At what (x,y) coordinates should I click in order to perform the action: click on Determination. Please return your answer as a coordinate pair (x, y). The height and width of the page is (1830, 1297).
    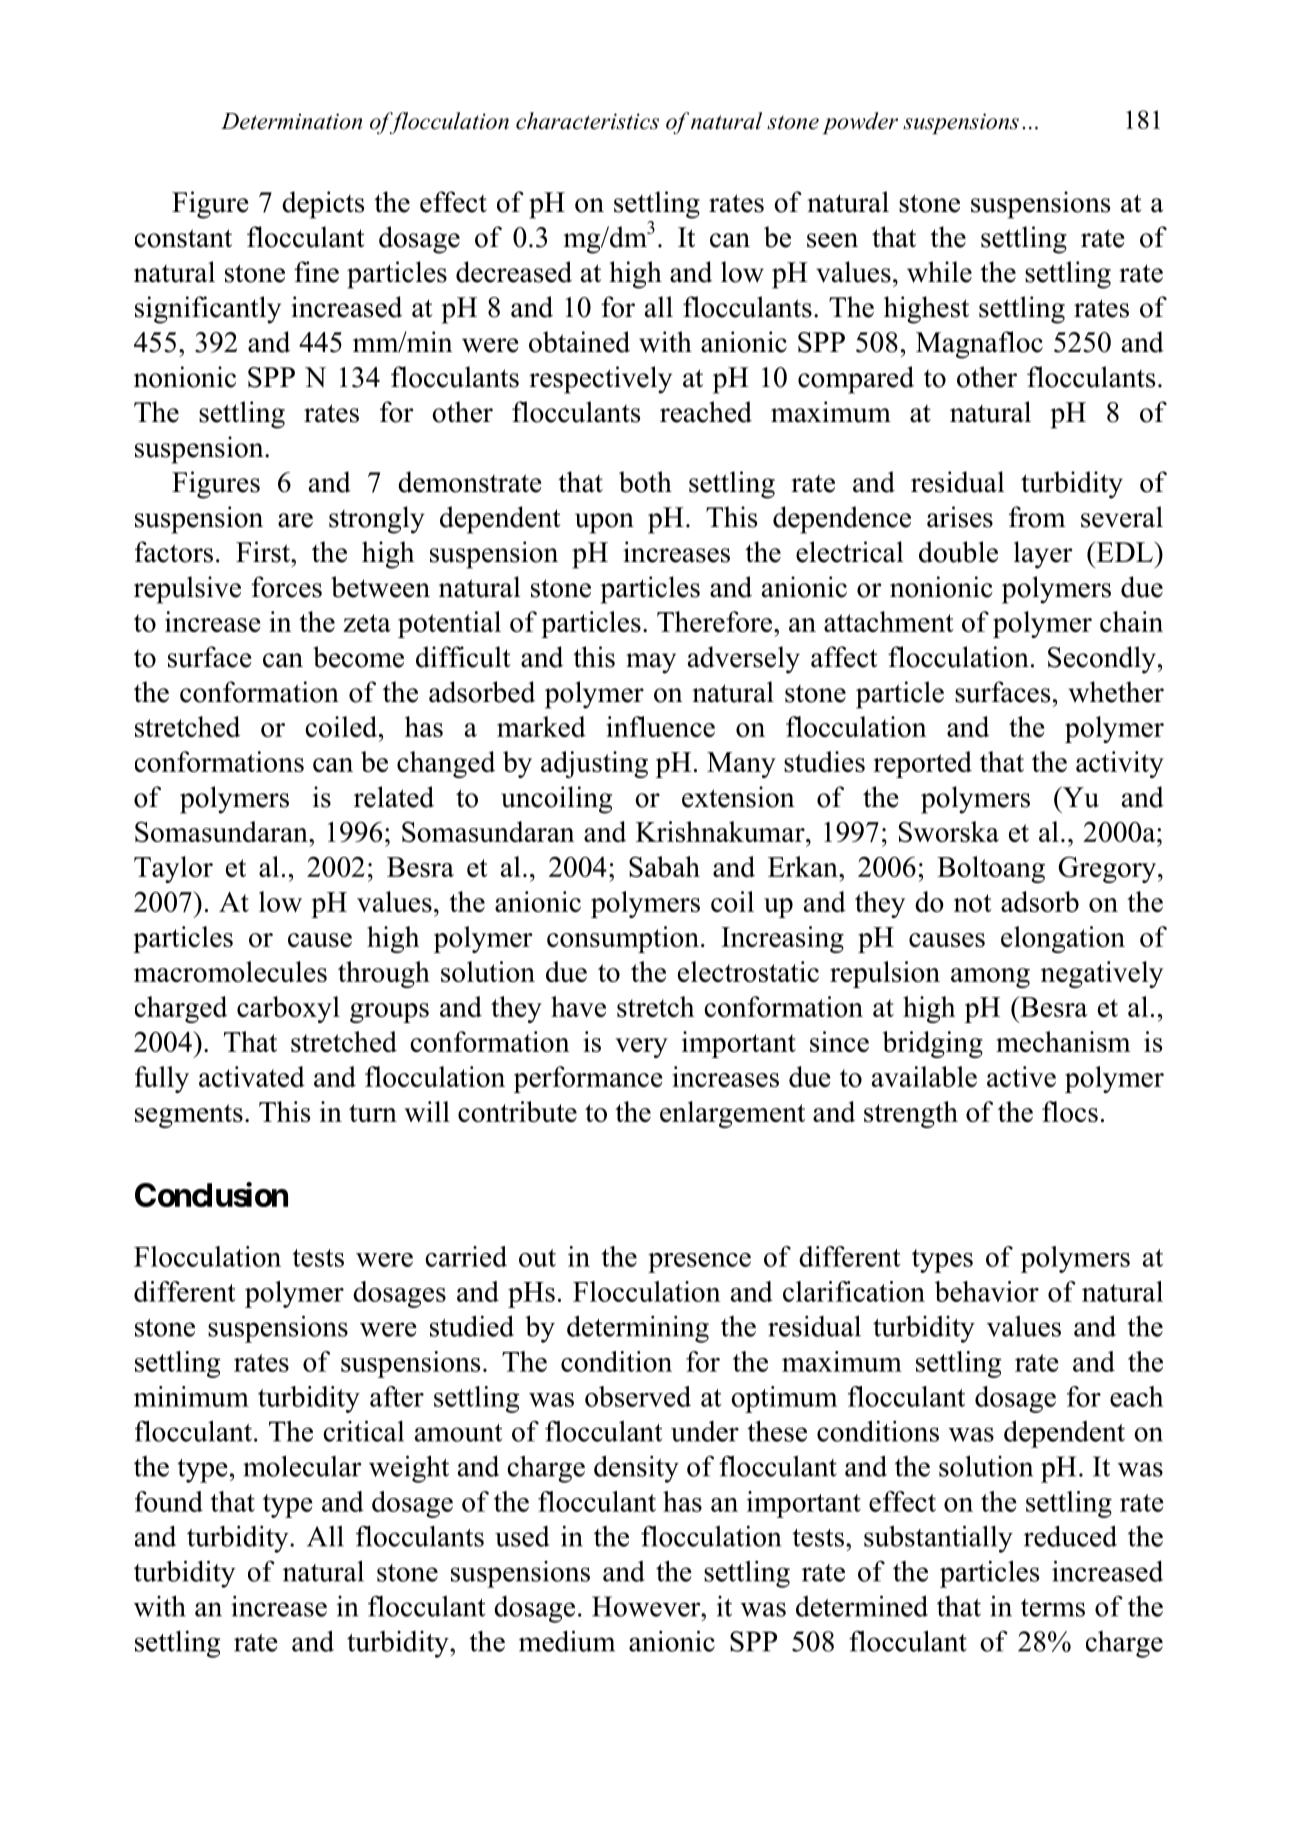
    Looking at the image, I should click on (291, 121).
